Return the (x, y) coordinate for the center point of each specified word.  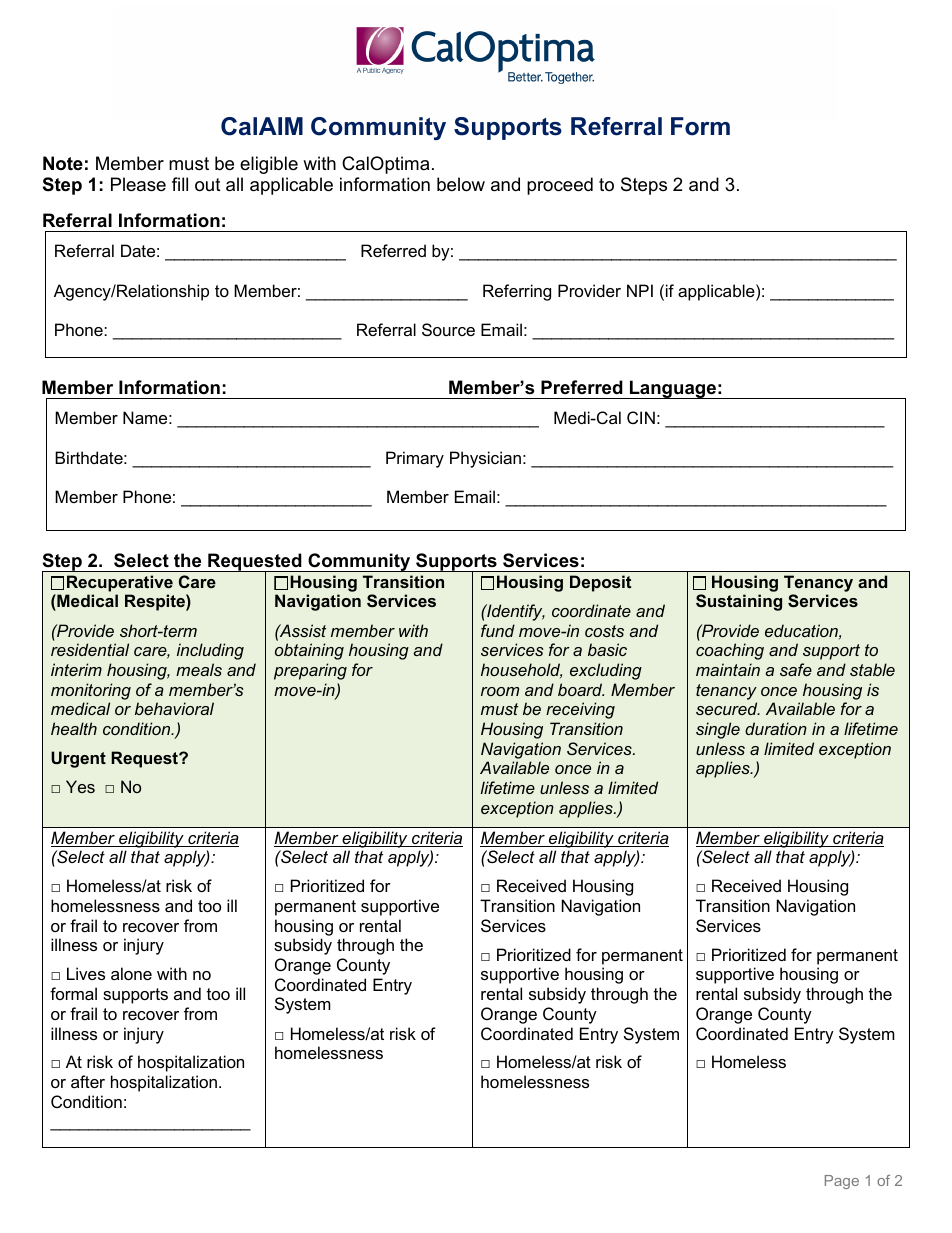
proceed (560, 186)
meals (199, 669)
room (500, 691)
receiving (580, 710)
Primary (415, 459)
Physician (485, 459)
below (461, 184)
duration (776, 728)
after (88, 1081)
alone (131, 973)
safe (796, 669)
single (718, 730)
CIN (641, 417)
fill (180, 184)
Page (842, 1182)
